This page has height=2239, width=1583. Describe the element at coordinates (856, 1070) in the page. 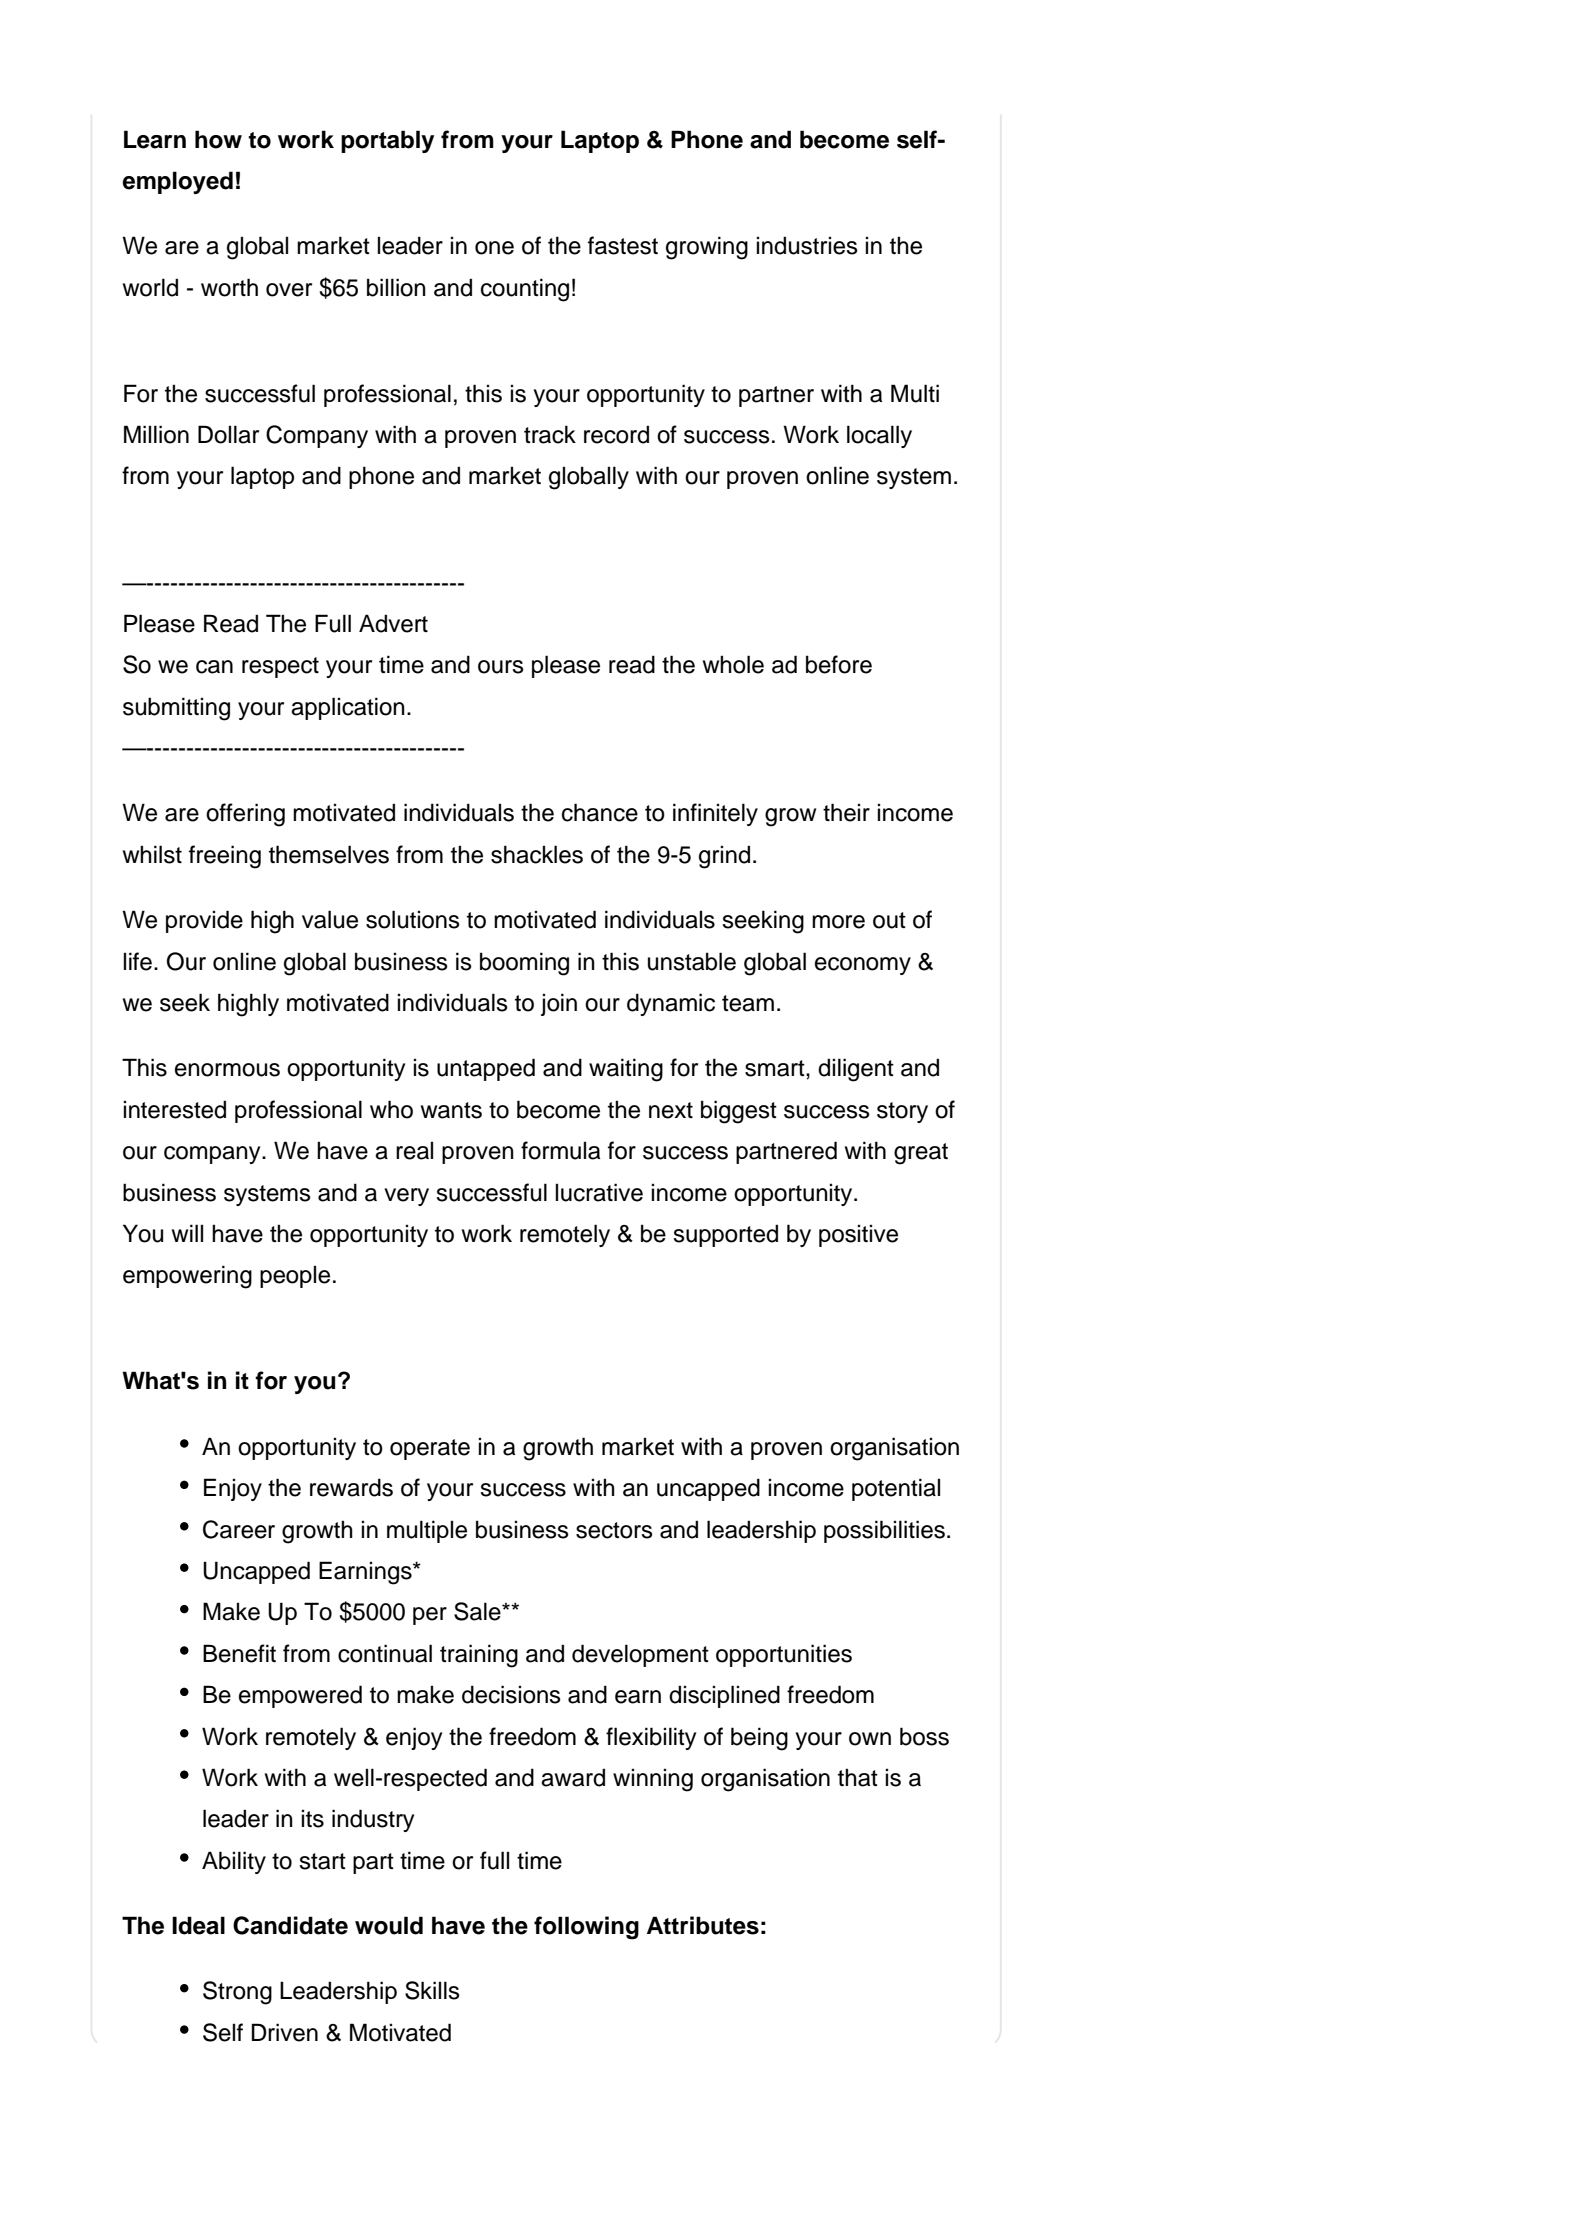

I see `diligent` at that location.
